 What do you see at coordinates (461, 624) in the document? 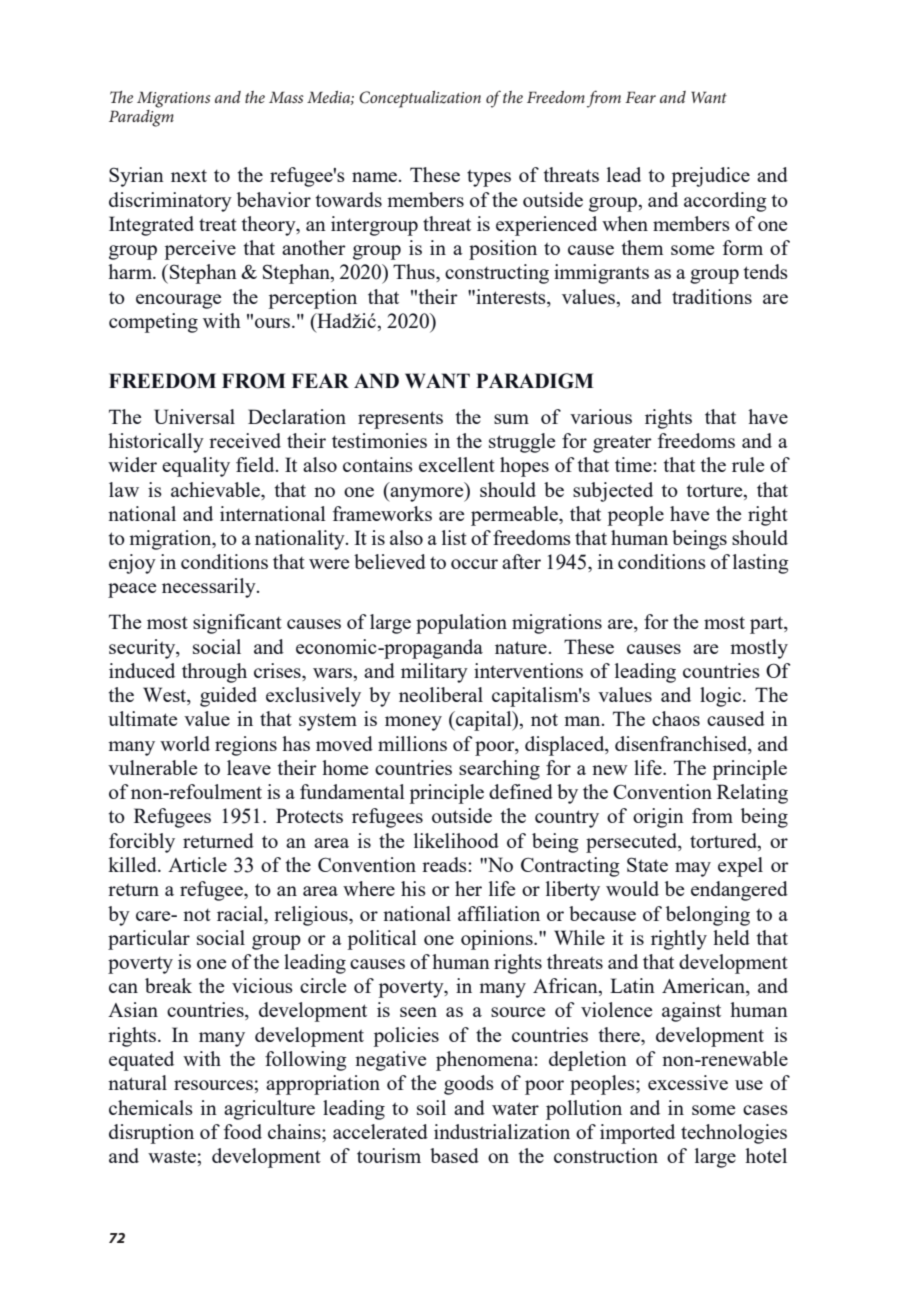
I see `population` at bounding box center [461, 624].
